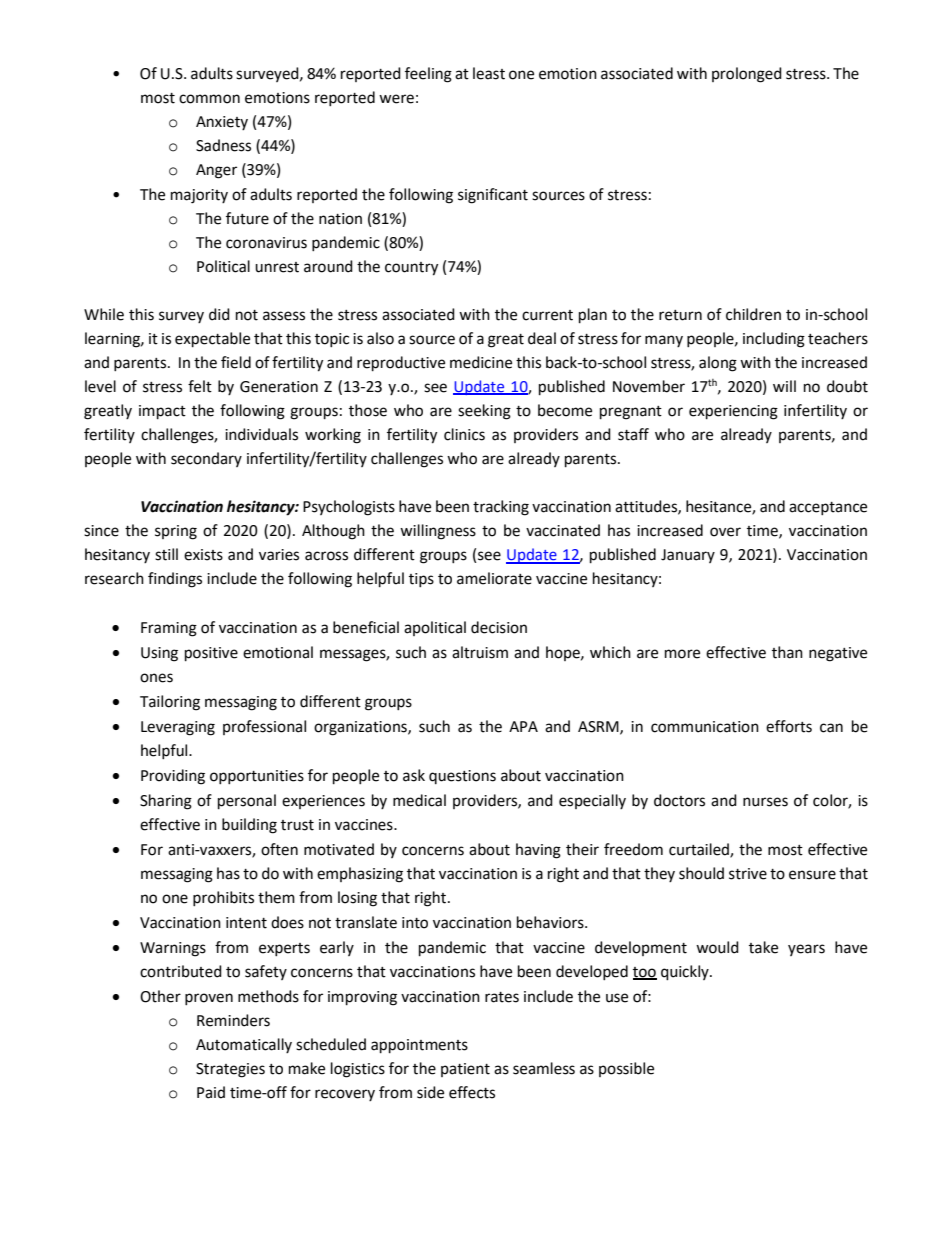 This screenshot has width=952, height=1233. What do you see at coordinates (688, 556) in the screenshot?
I see `January` at bounding box center [688, 556].
